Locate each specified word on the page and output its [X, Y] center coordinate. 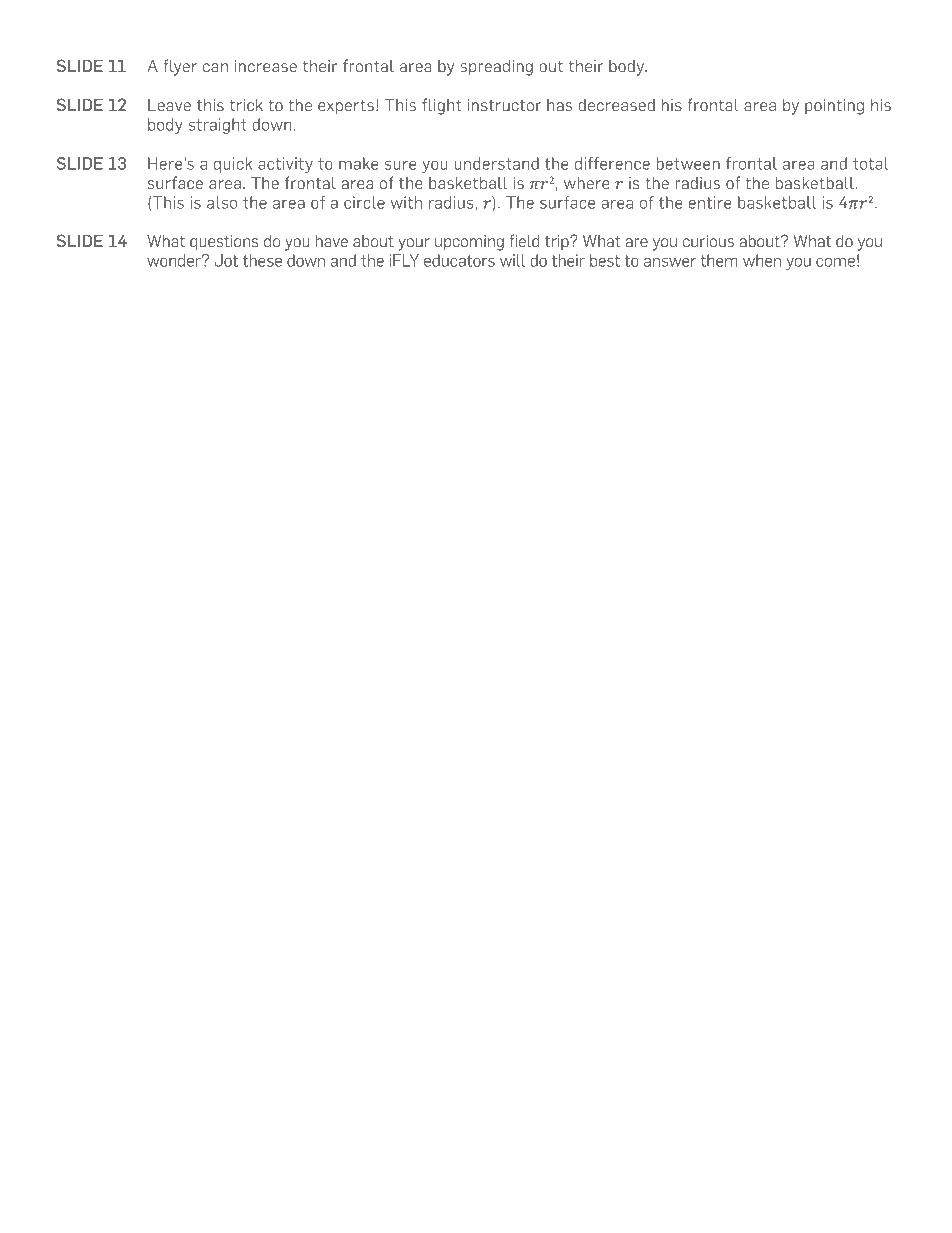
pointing [834, 107]
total [870, 163]
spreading [496, 68]
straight [218, 126]
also [222, 202]
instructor [504, 105]
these [262, 260]
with [406, 202]
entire [710, 202]
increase [266, 66]
